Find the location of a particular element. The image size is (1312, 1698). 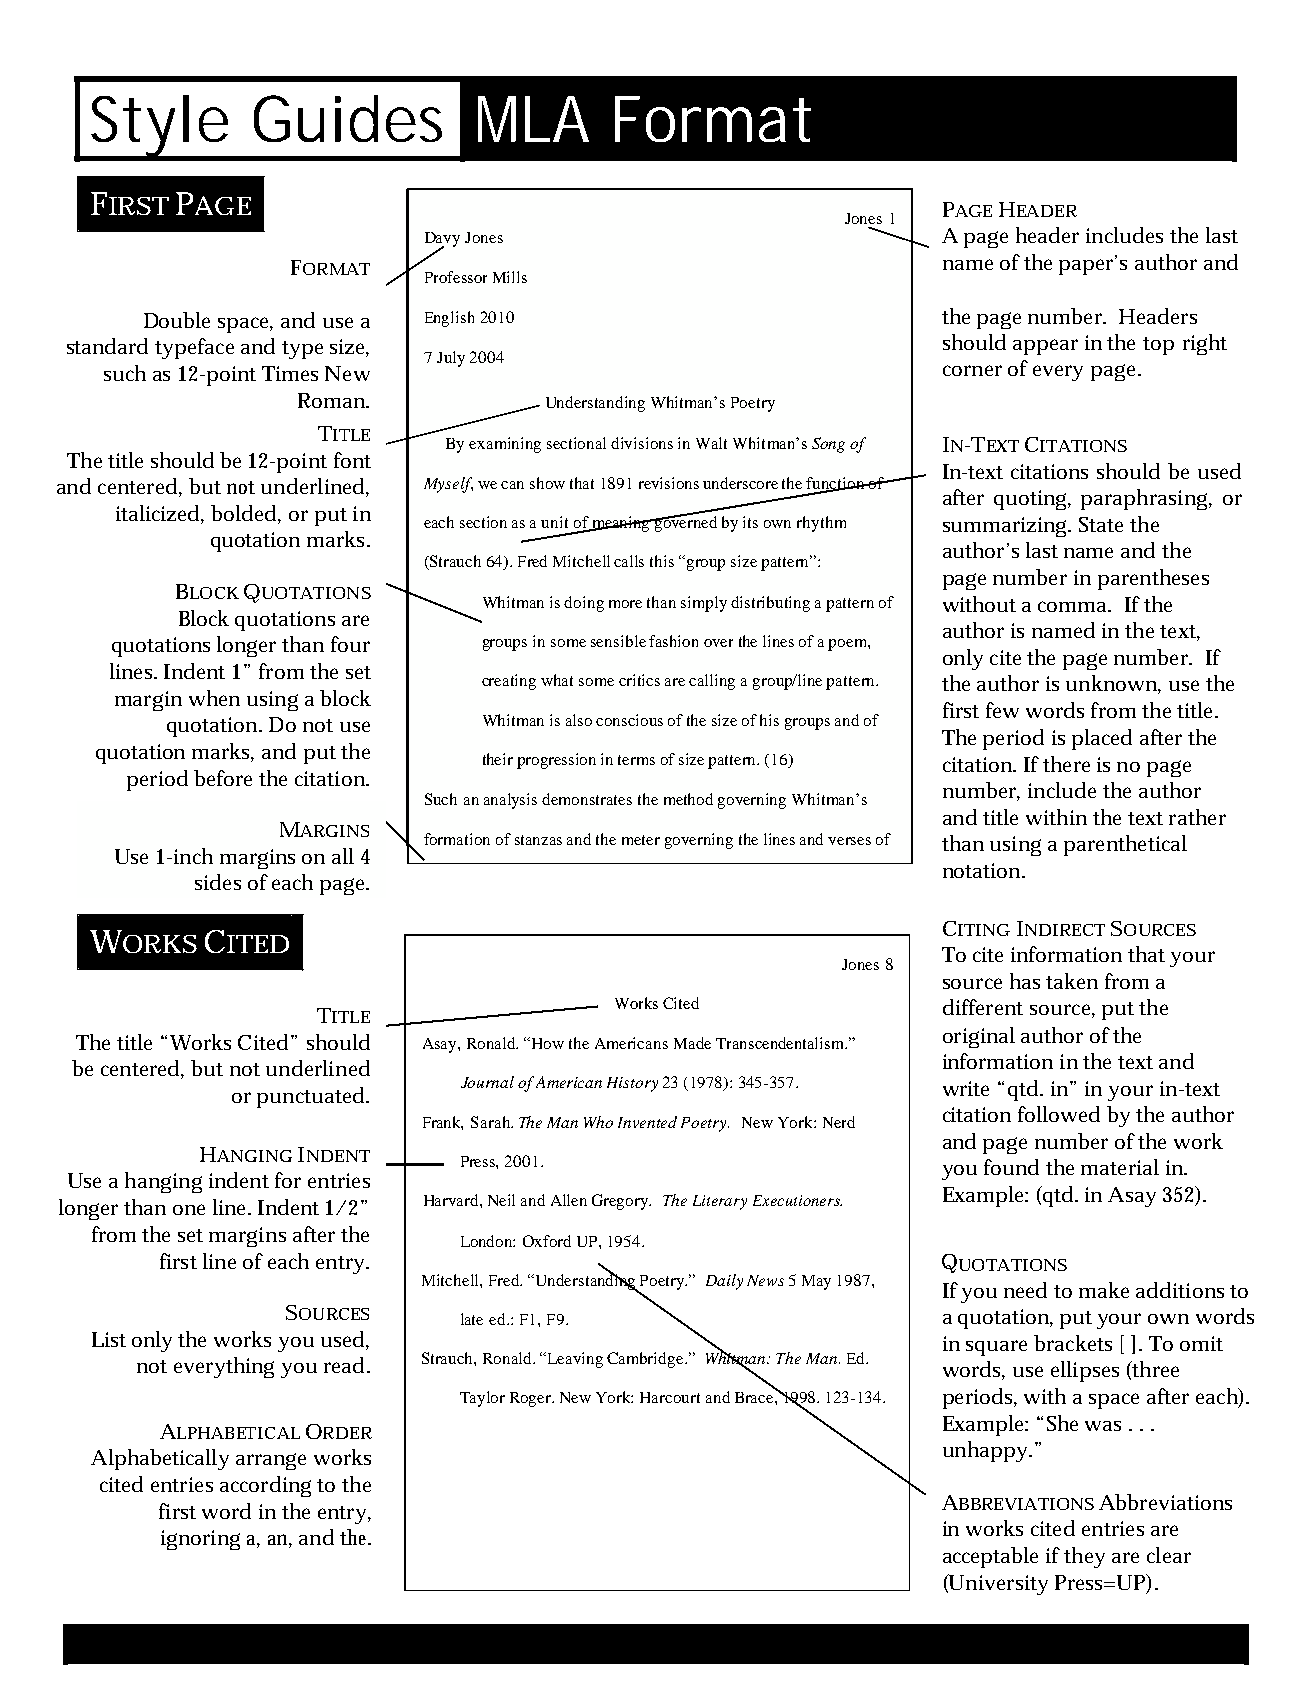

appear is located at coordinates (1045, 347).
